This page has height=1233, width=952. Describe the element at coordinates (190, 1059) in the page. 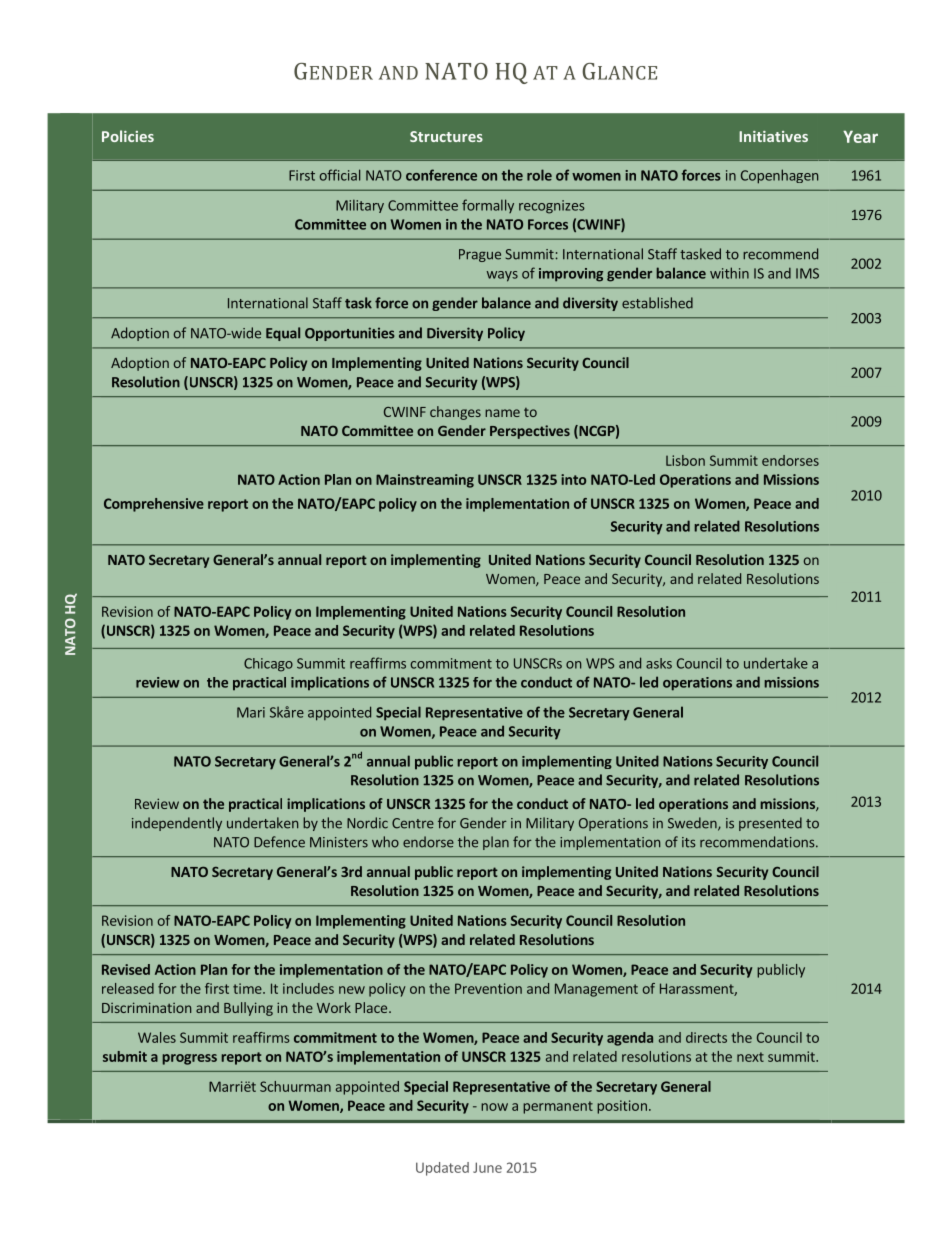

I see `progress` at that location.
